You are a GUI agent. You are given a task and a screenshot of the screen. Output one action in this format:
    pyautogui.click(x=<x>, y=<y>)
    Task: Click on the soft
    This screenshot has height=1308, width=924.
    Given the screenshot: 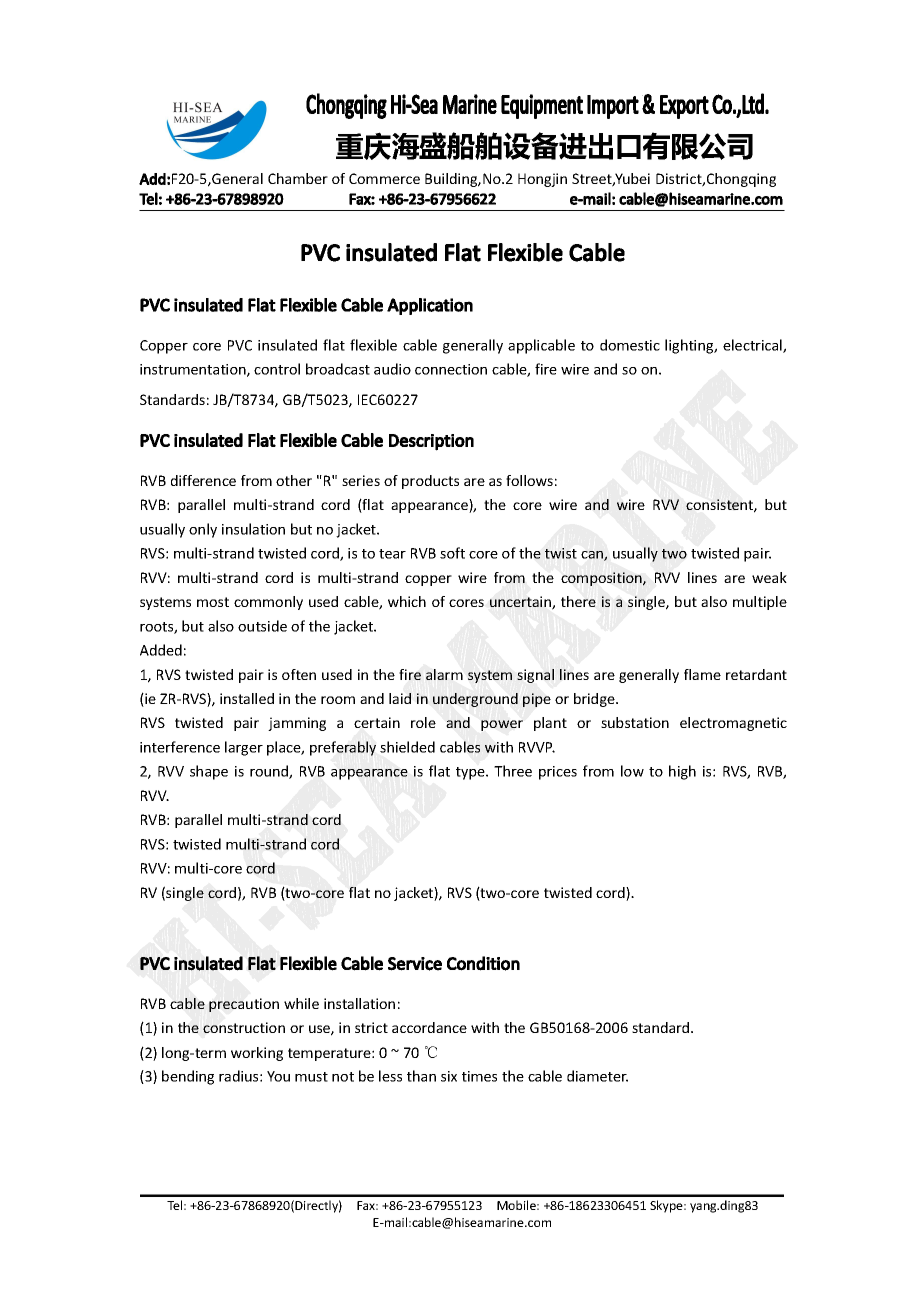 What is the action you would take?
    pyautogui.click(x=452, y=553)
